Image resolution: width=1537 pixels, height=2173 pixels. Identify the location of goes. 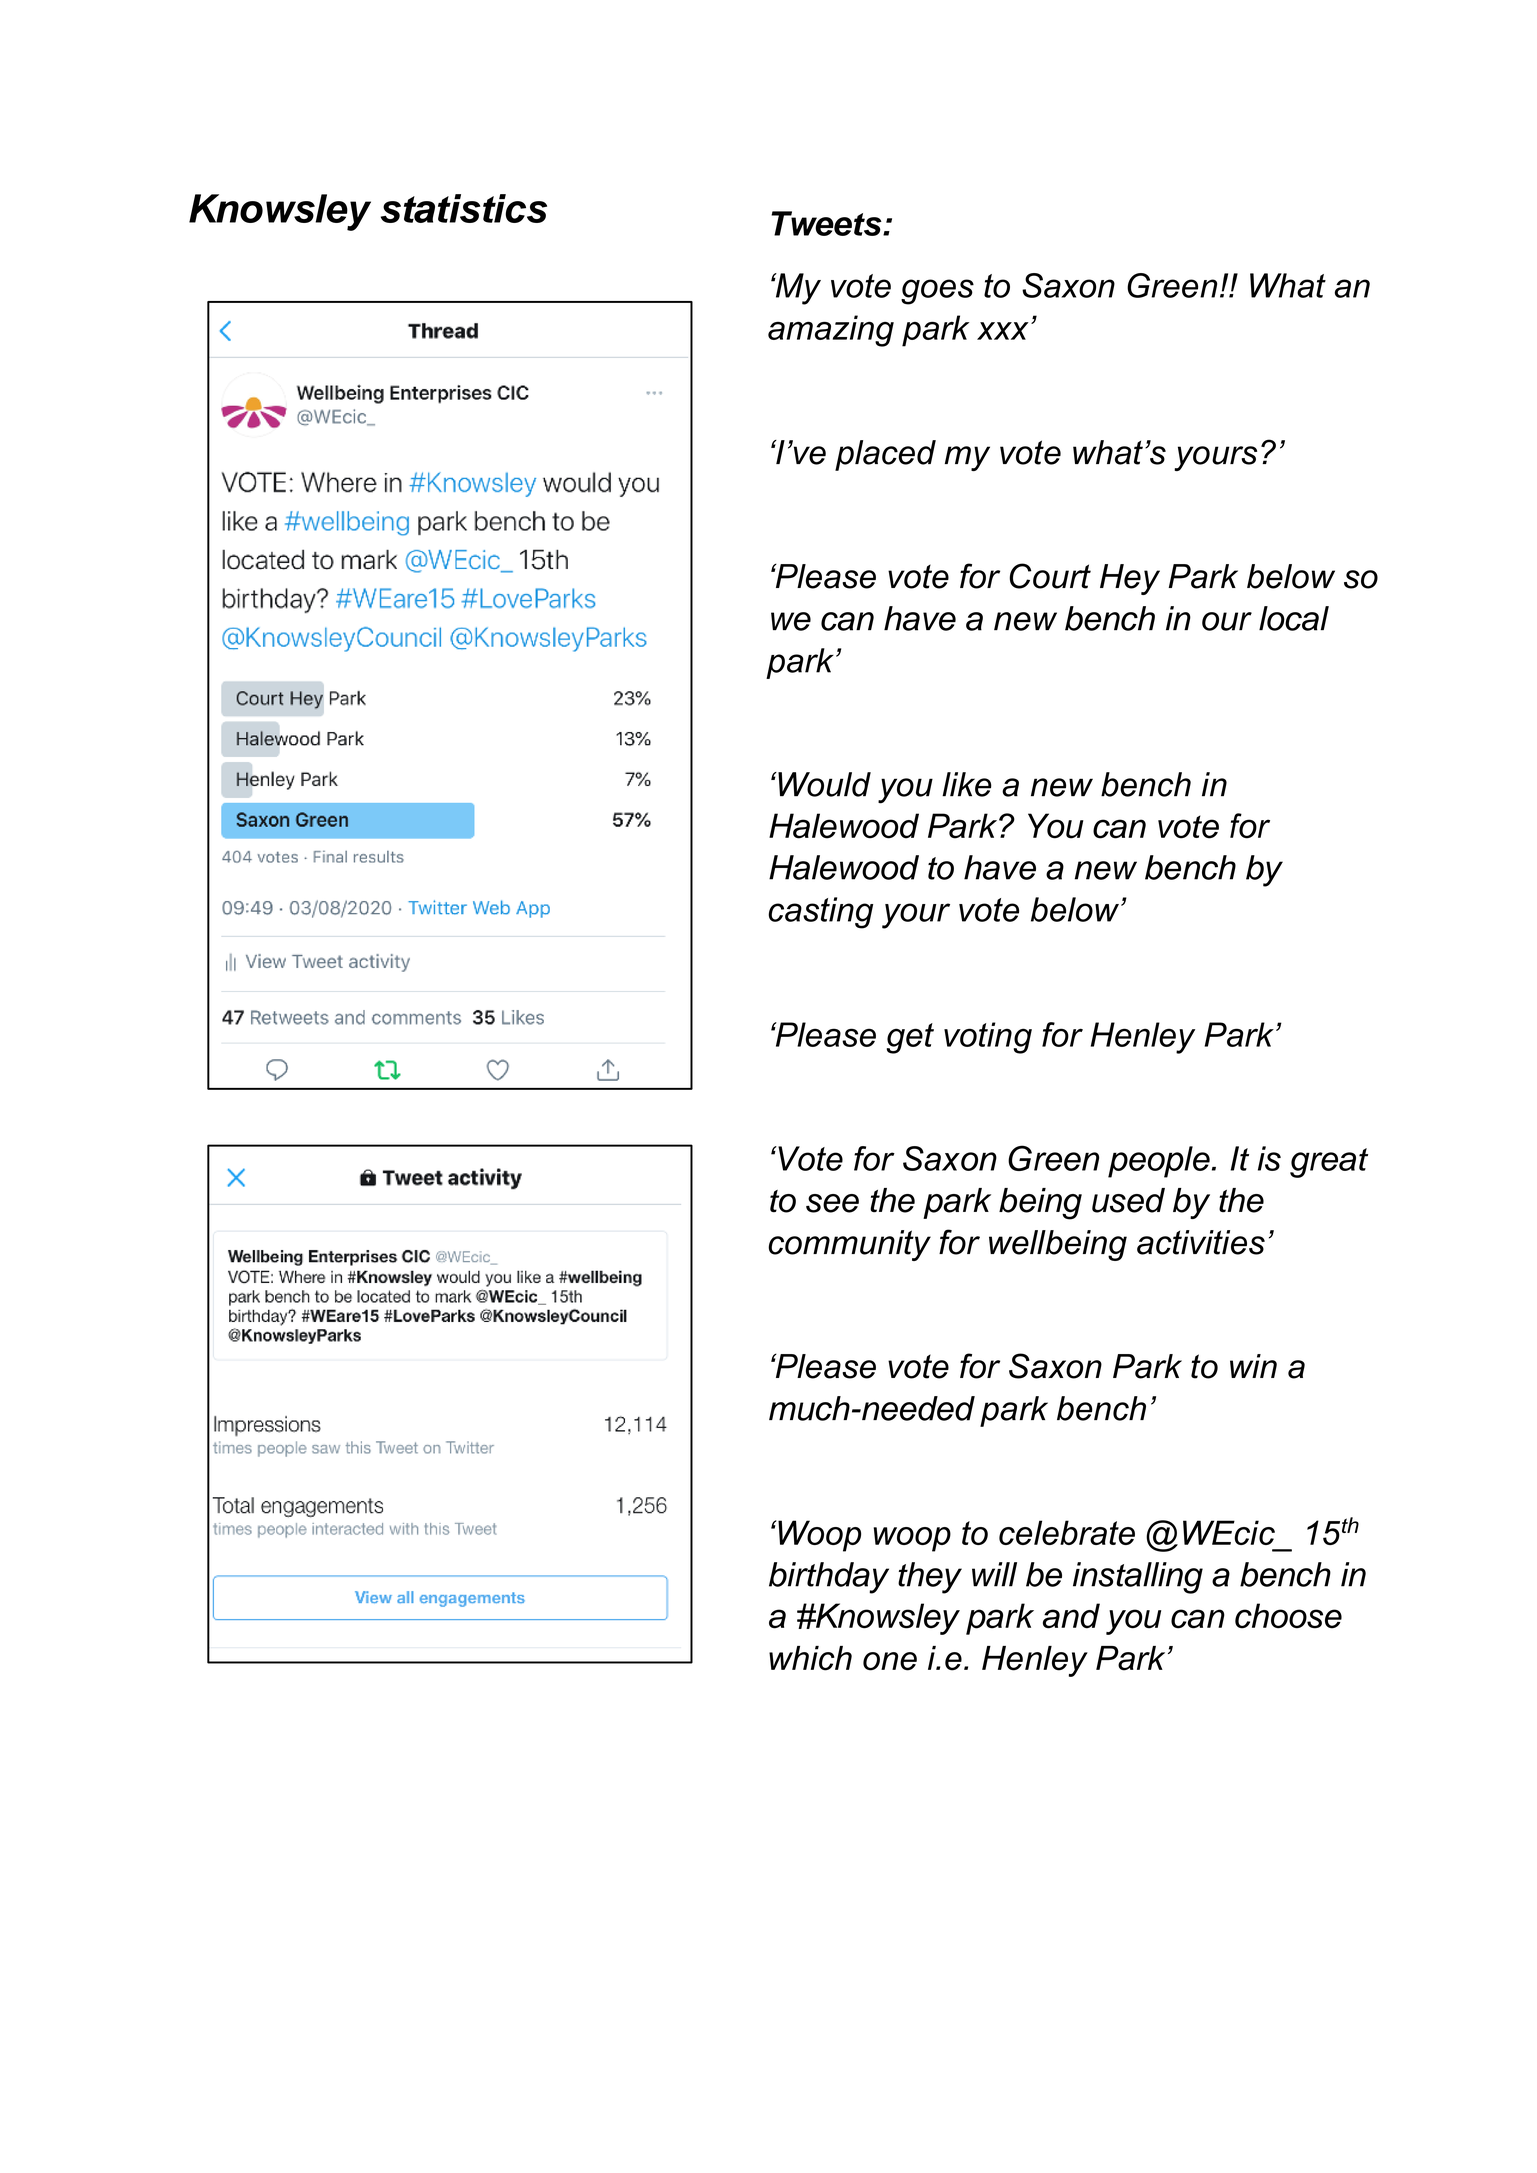
(937, 292).
